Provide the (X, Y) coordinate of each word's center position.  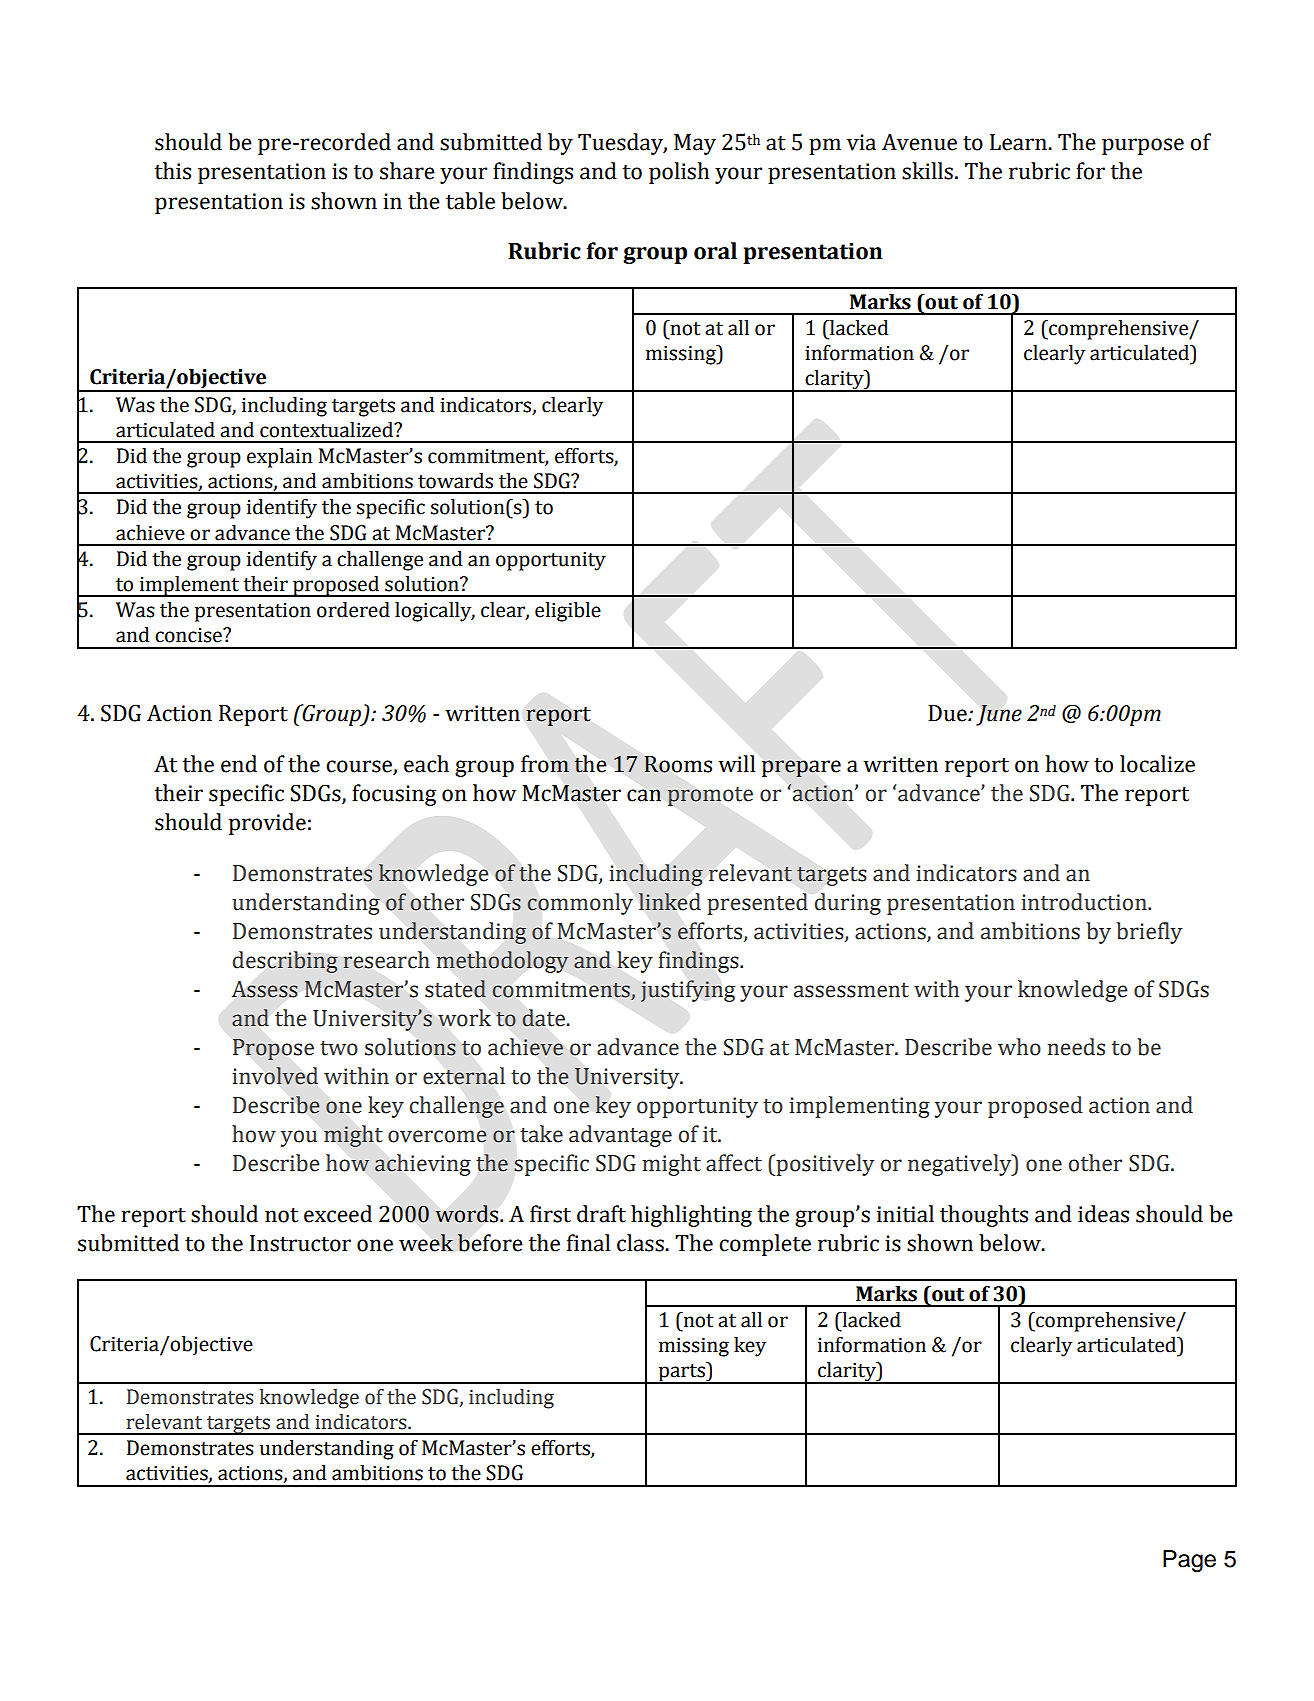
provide (267, 824)
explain (280, 458)
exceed (338, 1214)
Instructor (300, 1243)
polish (679, 173)
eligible (568, 612)
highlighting (691, 1216)
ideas (1103, 1214)
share (407, 171)
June (999, 715)
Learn (1019, 142)
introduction (1085, 902)
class (641, 1243)
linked (670, 901)
